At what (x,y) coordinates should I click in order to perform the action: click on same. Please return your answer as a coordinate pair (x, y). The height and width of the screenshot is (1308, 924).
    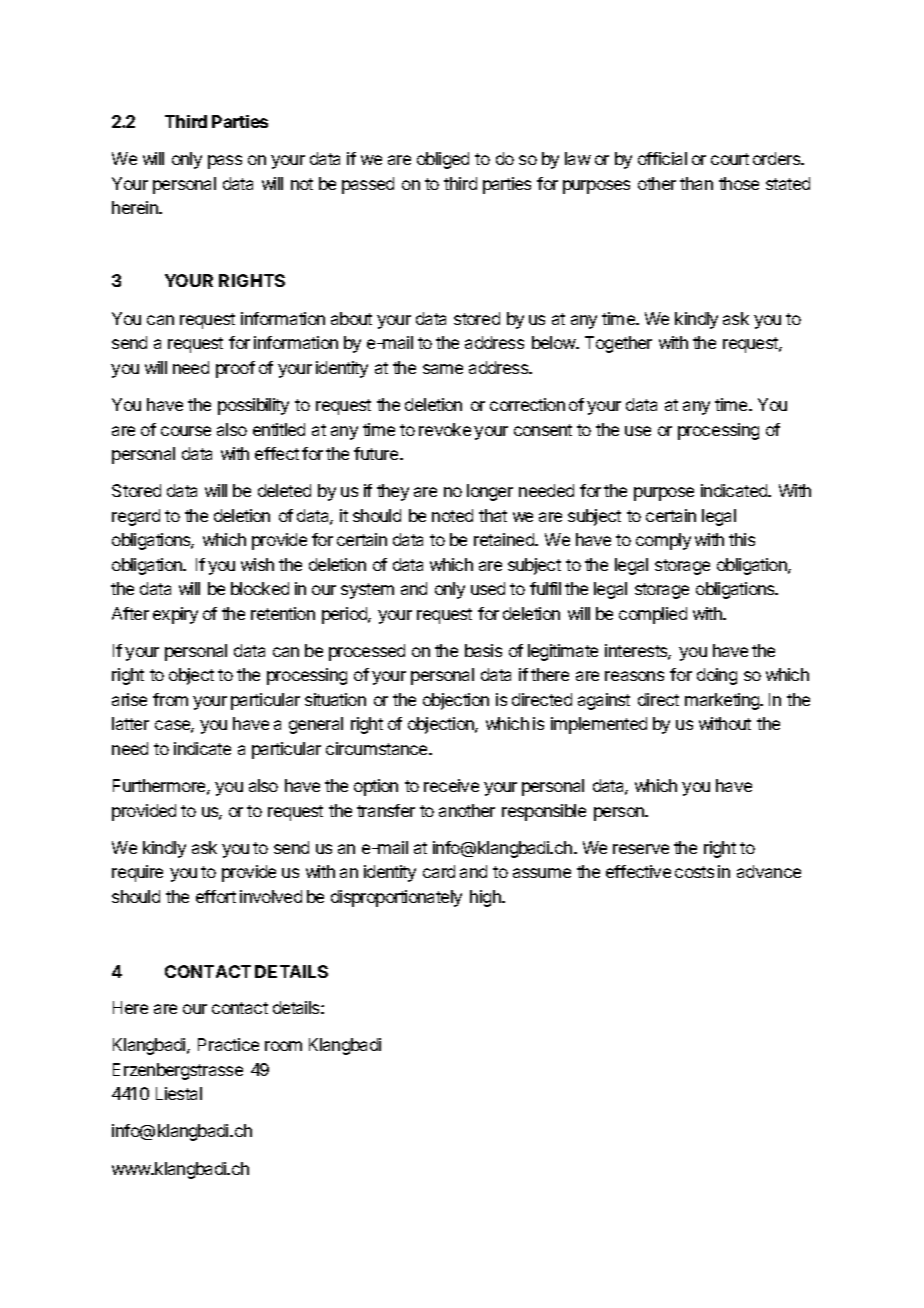
    Looking at the image, I should click on (443, 369).
